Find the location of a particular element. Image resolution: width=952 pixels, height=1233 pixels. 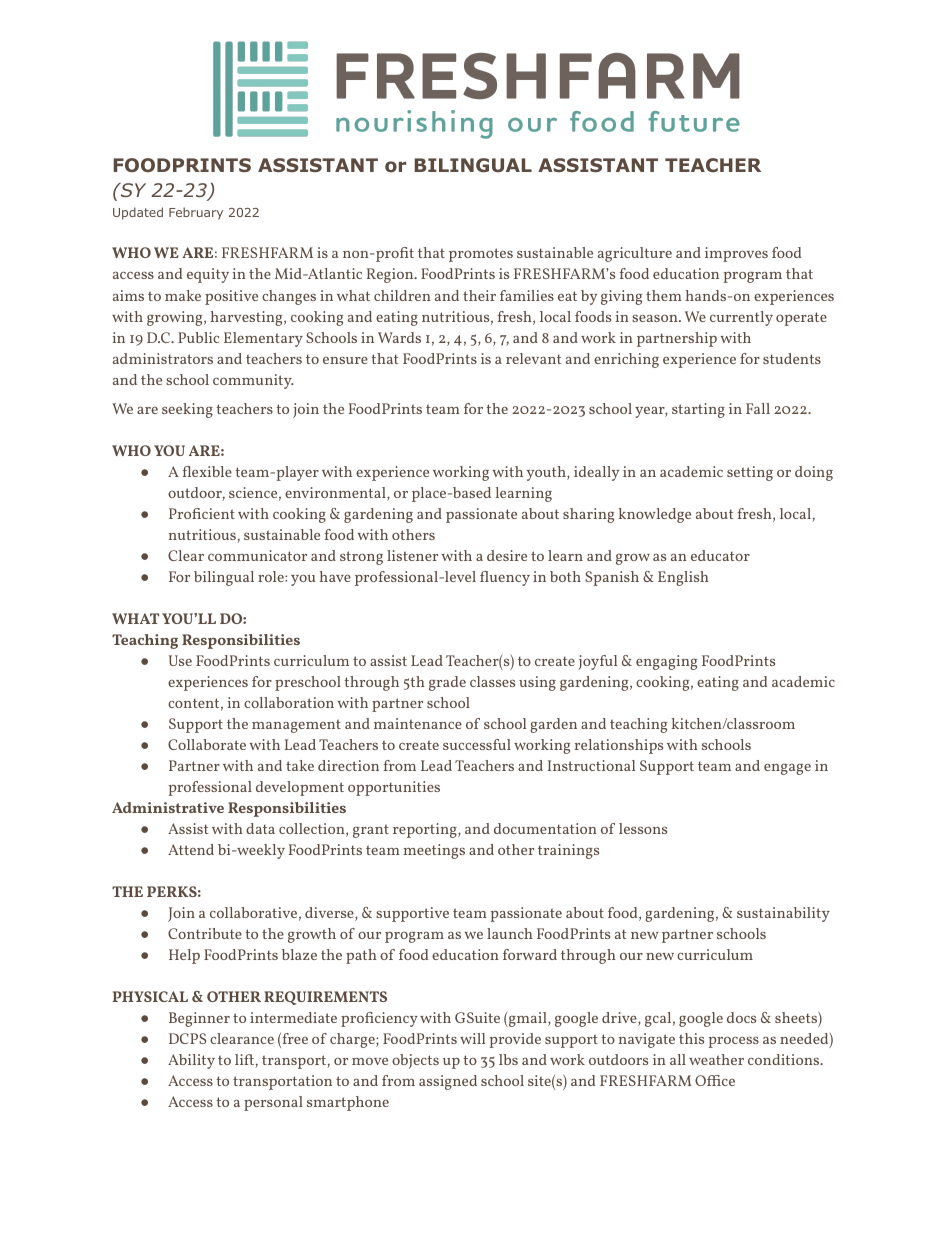

reporting is located at coordinates (426, 830).
